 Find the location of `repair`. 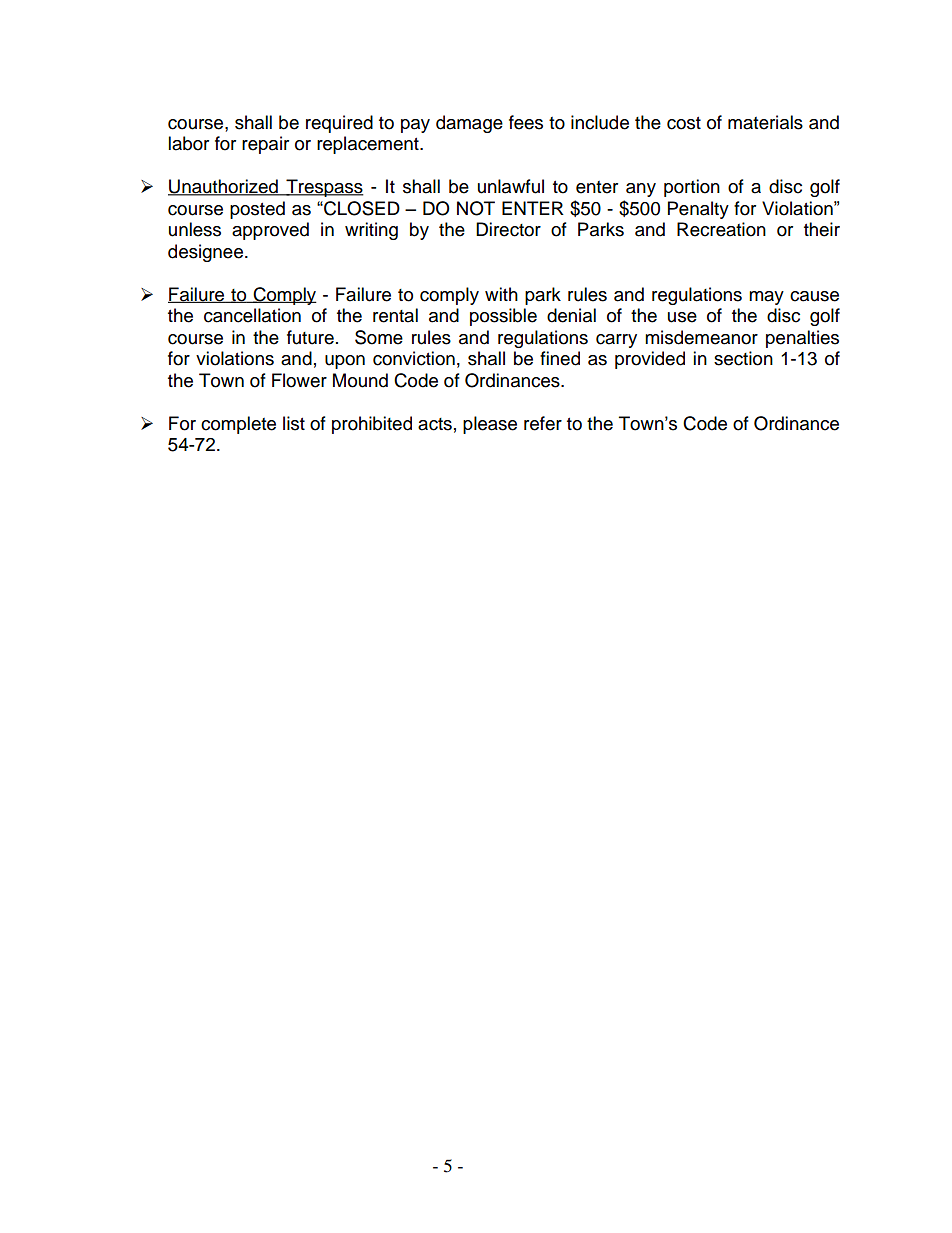

repair is located at coordinates (265, 145).
